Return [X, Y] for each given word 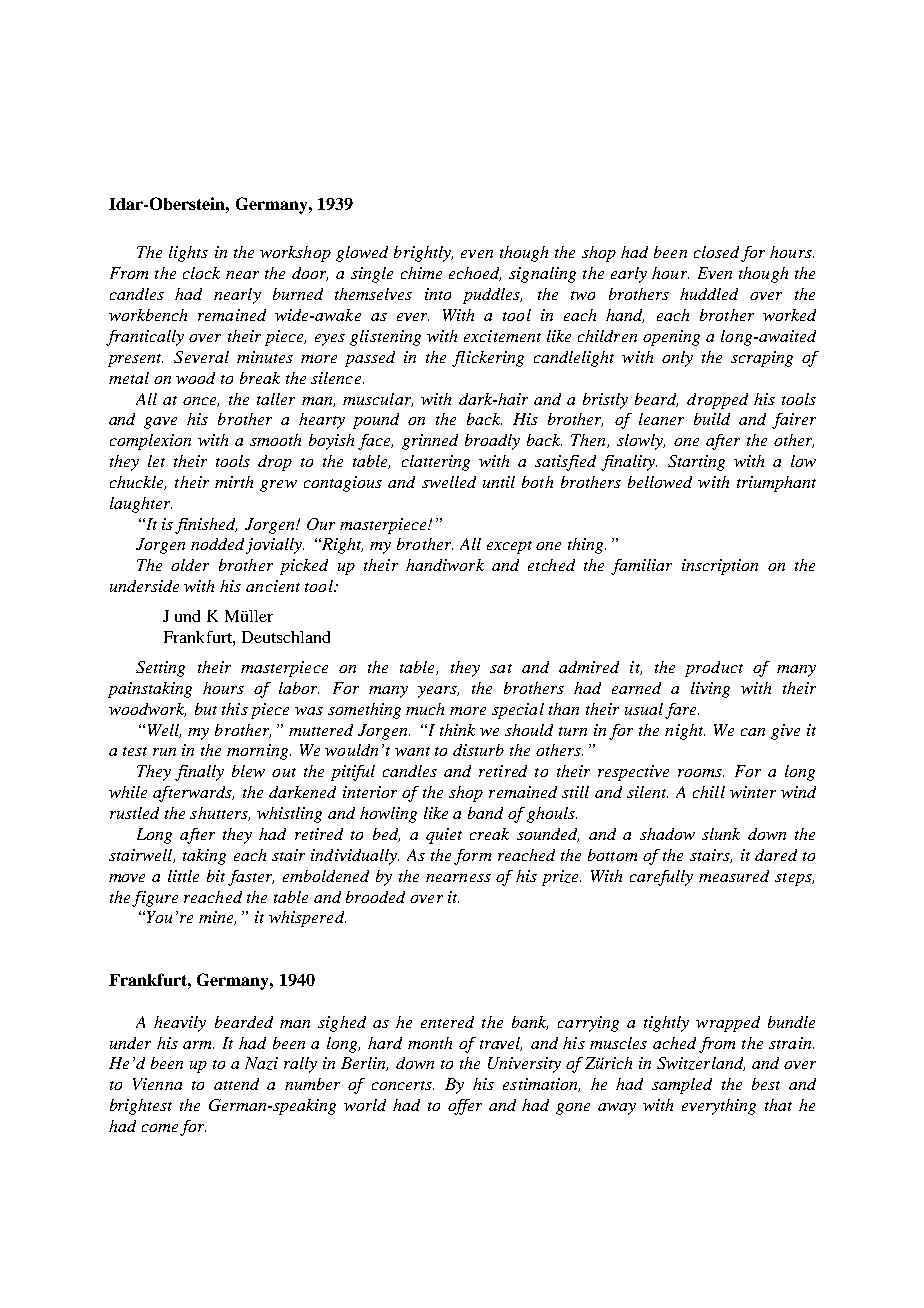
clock [201, 273]
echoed [475, 274]
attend [236, 1084]
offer [465, 1107]
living [710, 690]
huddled [709, 294]
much [425, 709]
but [206, 709]
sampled [682, 1086]
